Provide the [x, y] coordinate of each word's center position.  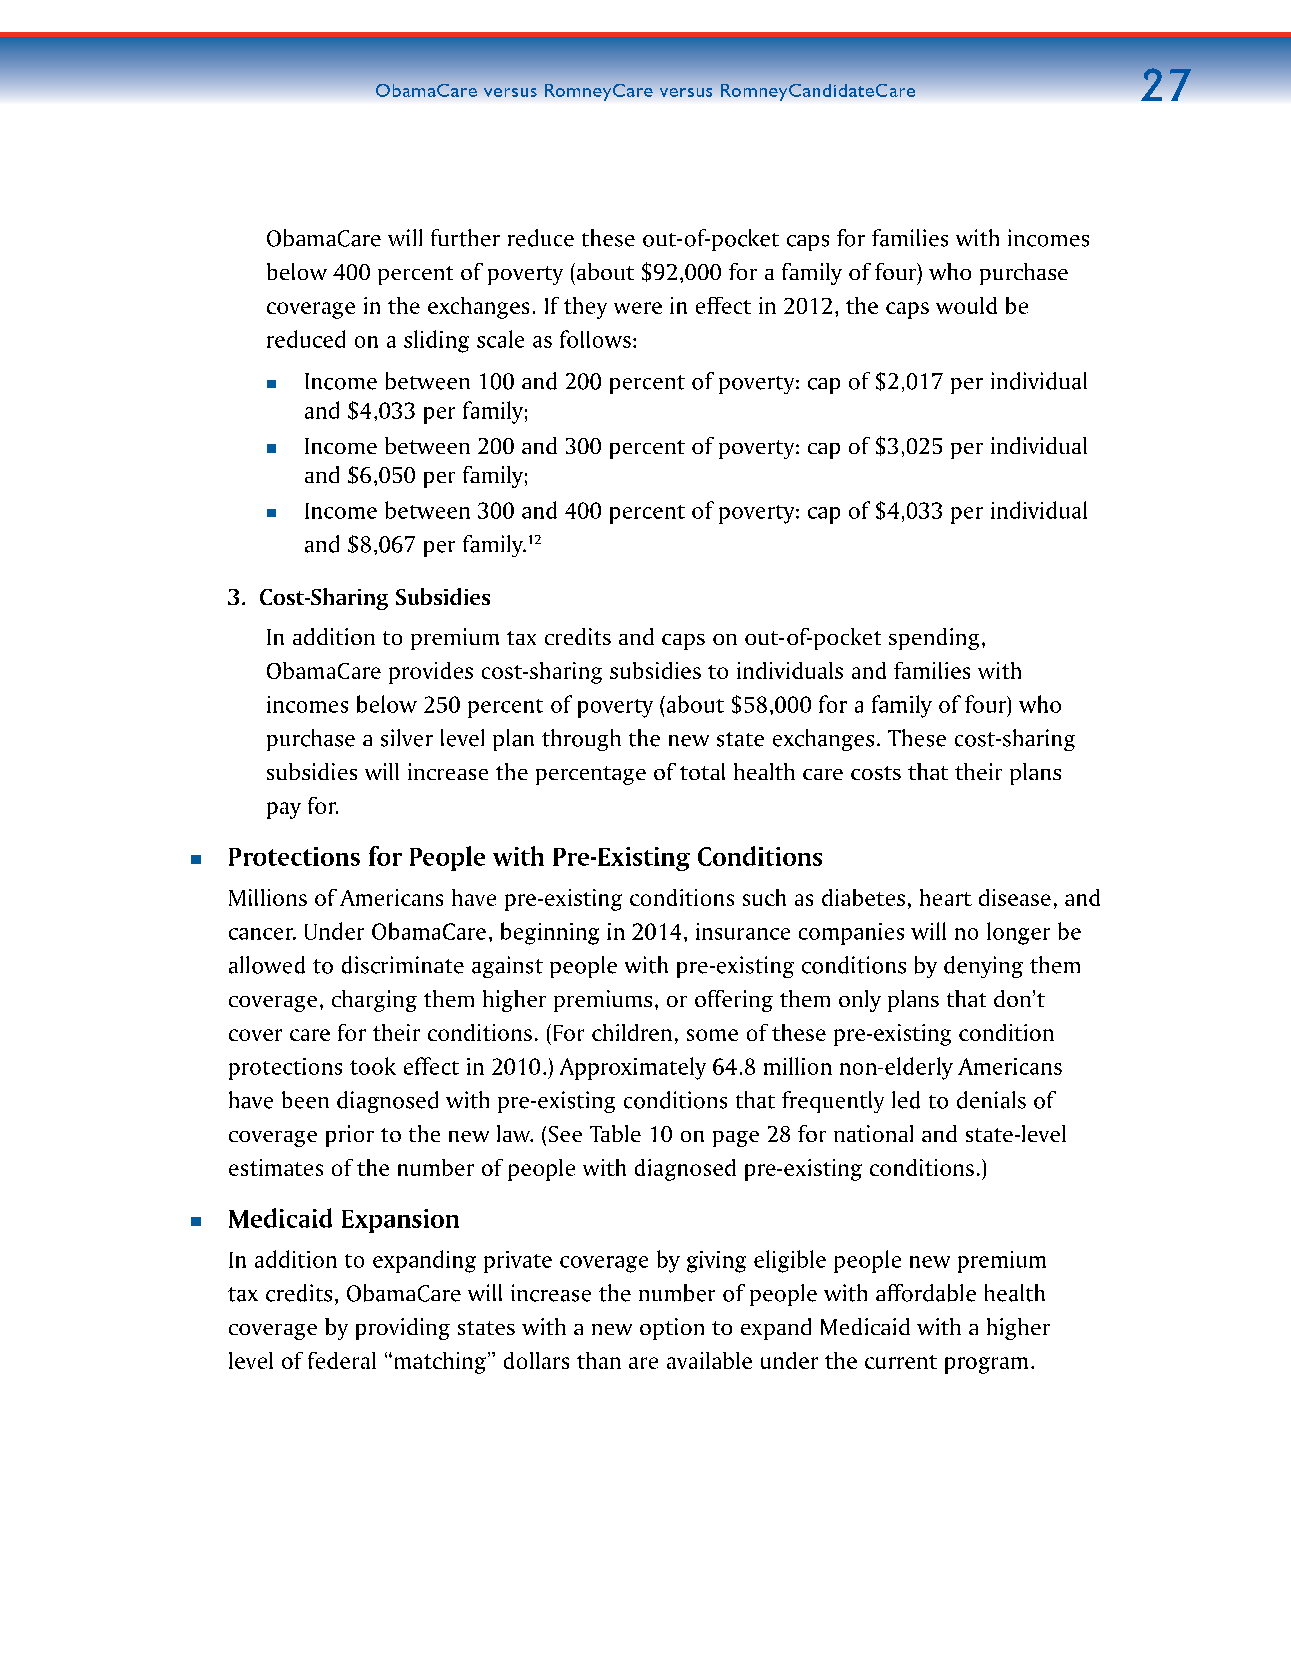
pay [284, 810]
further [465, 238]
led [906, 1100]
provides [431, 673]
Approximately [633, 1068]
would [966, 305]
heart [946, 897]
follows [595, 339]
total [702, 771]
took [373, 1066]
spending [934, 639]
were [638, 308]
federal [342, 1360]
